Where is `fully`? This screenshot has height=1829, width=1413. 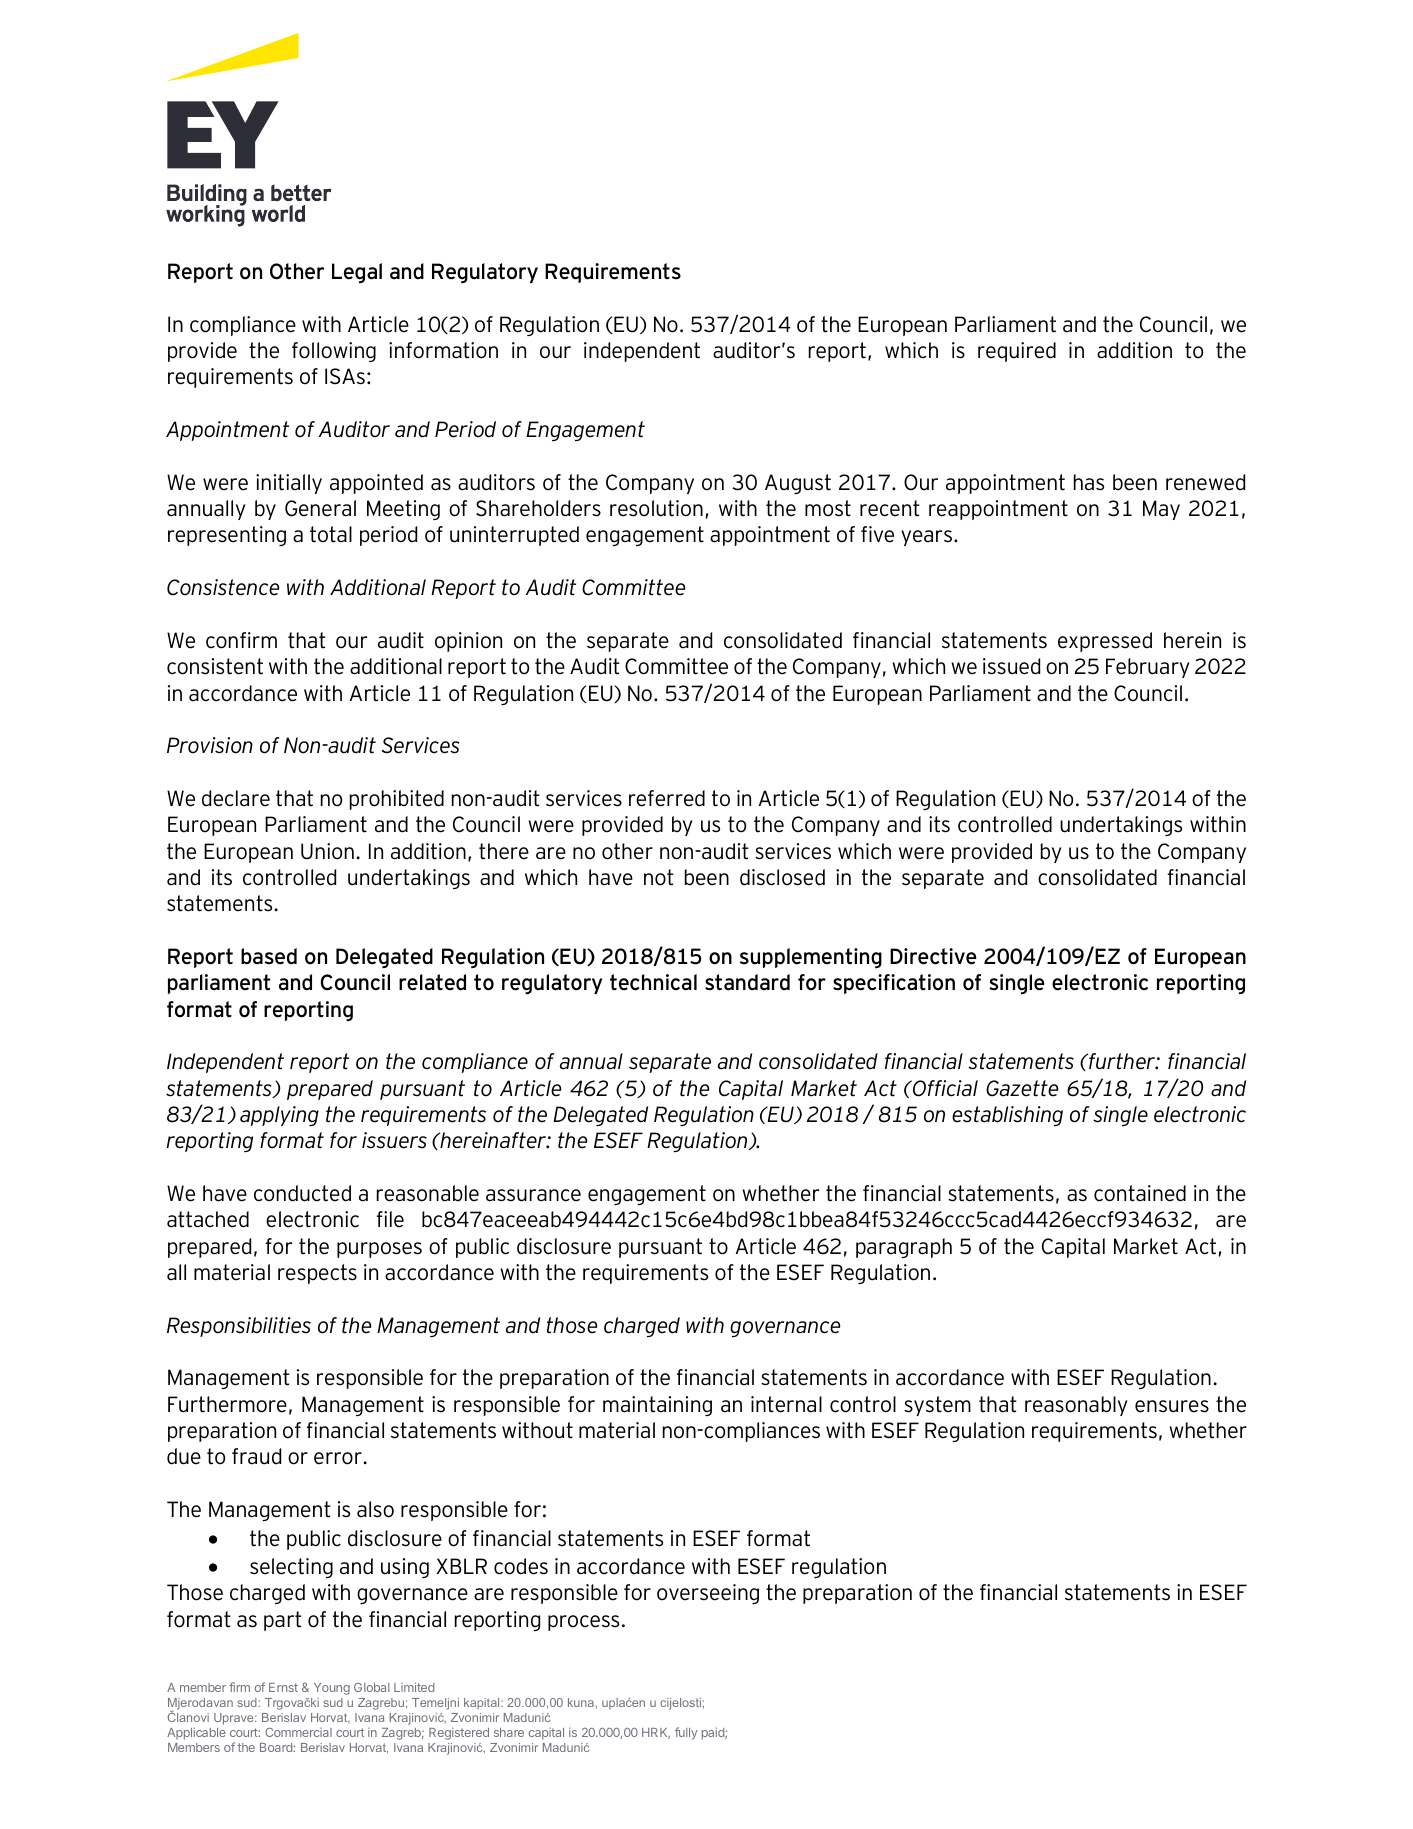
fully is located at coordinates (686, 1733).
